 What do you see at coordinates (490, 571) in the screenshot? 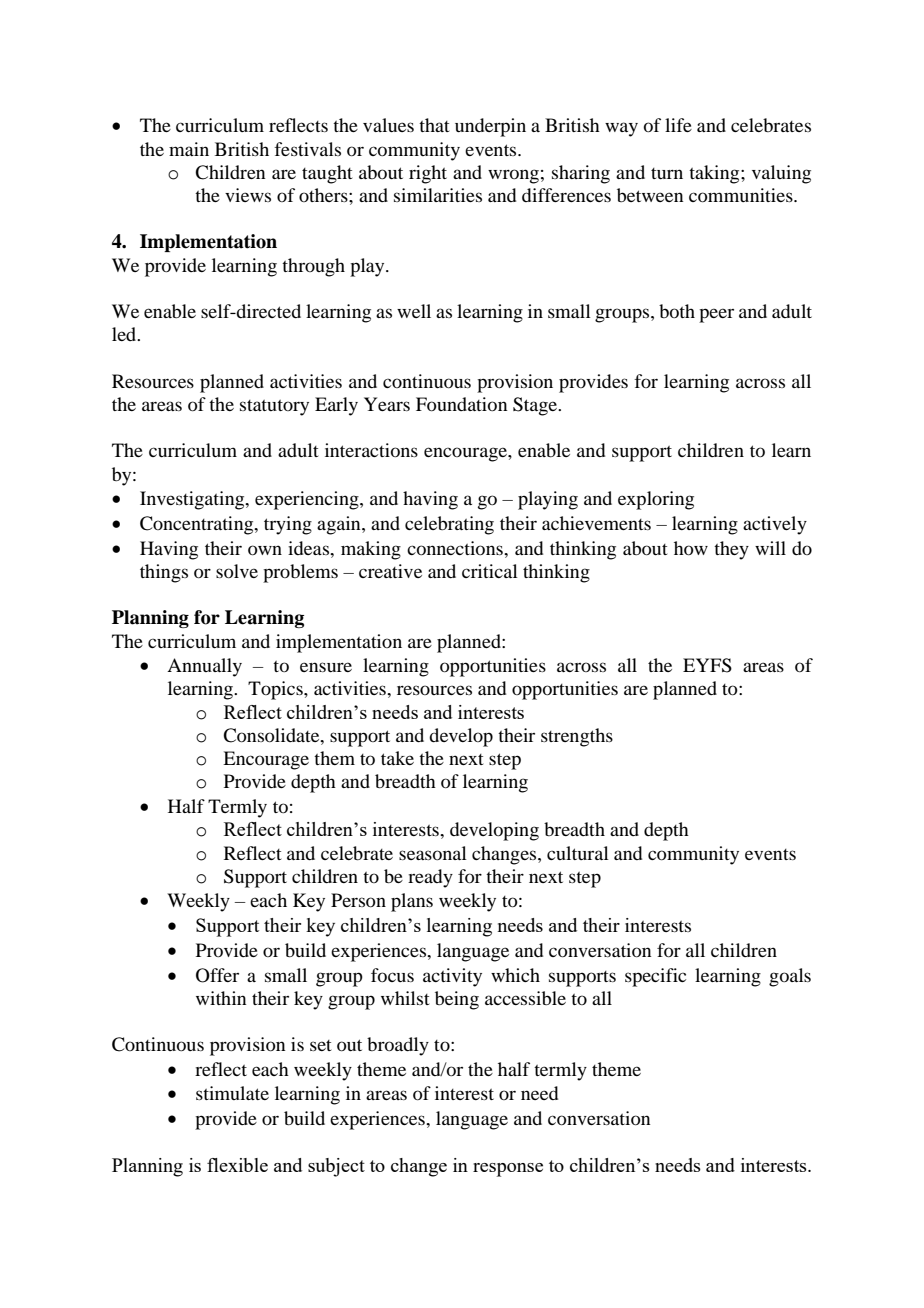
I see `critical` at bounding box center [490, 571].
